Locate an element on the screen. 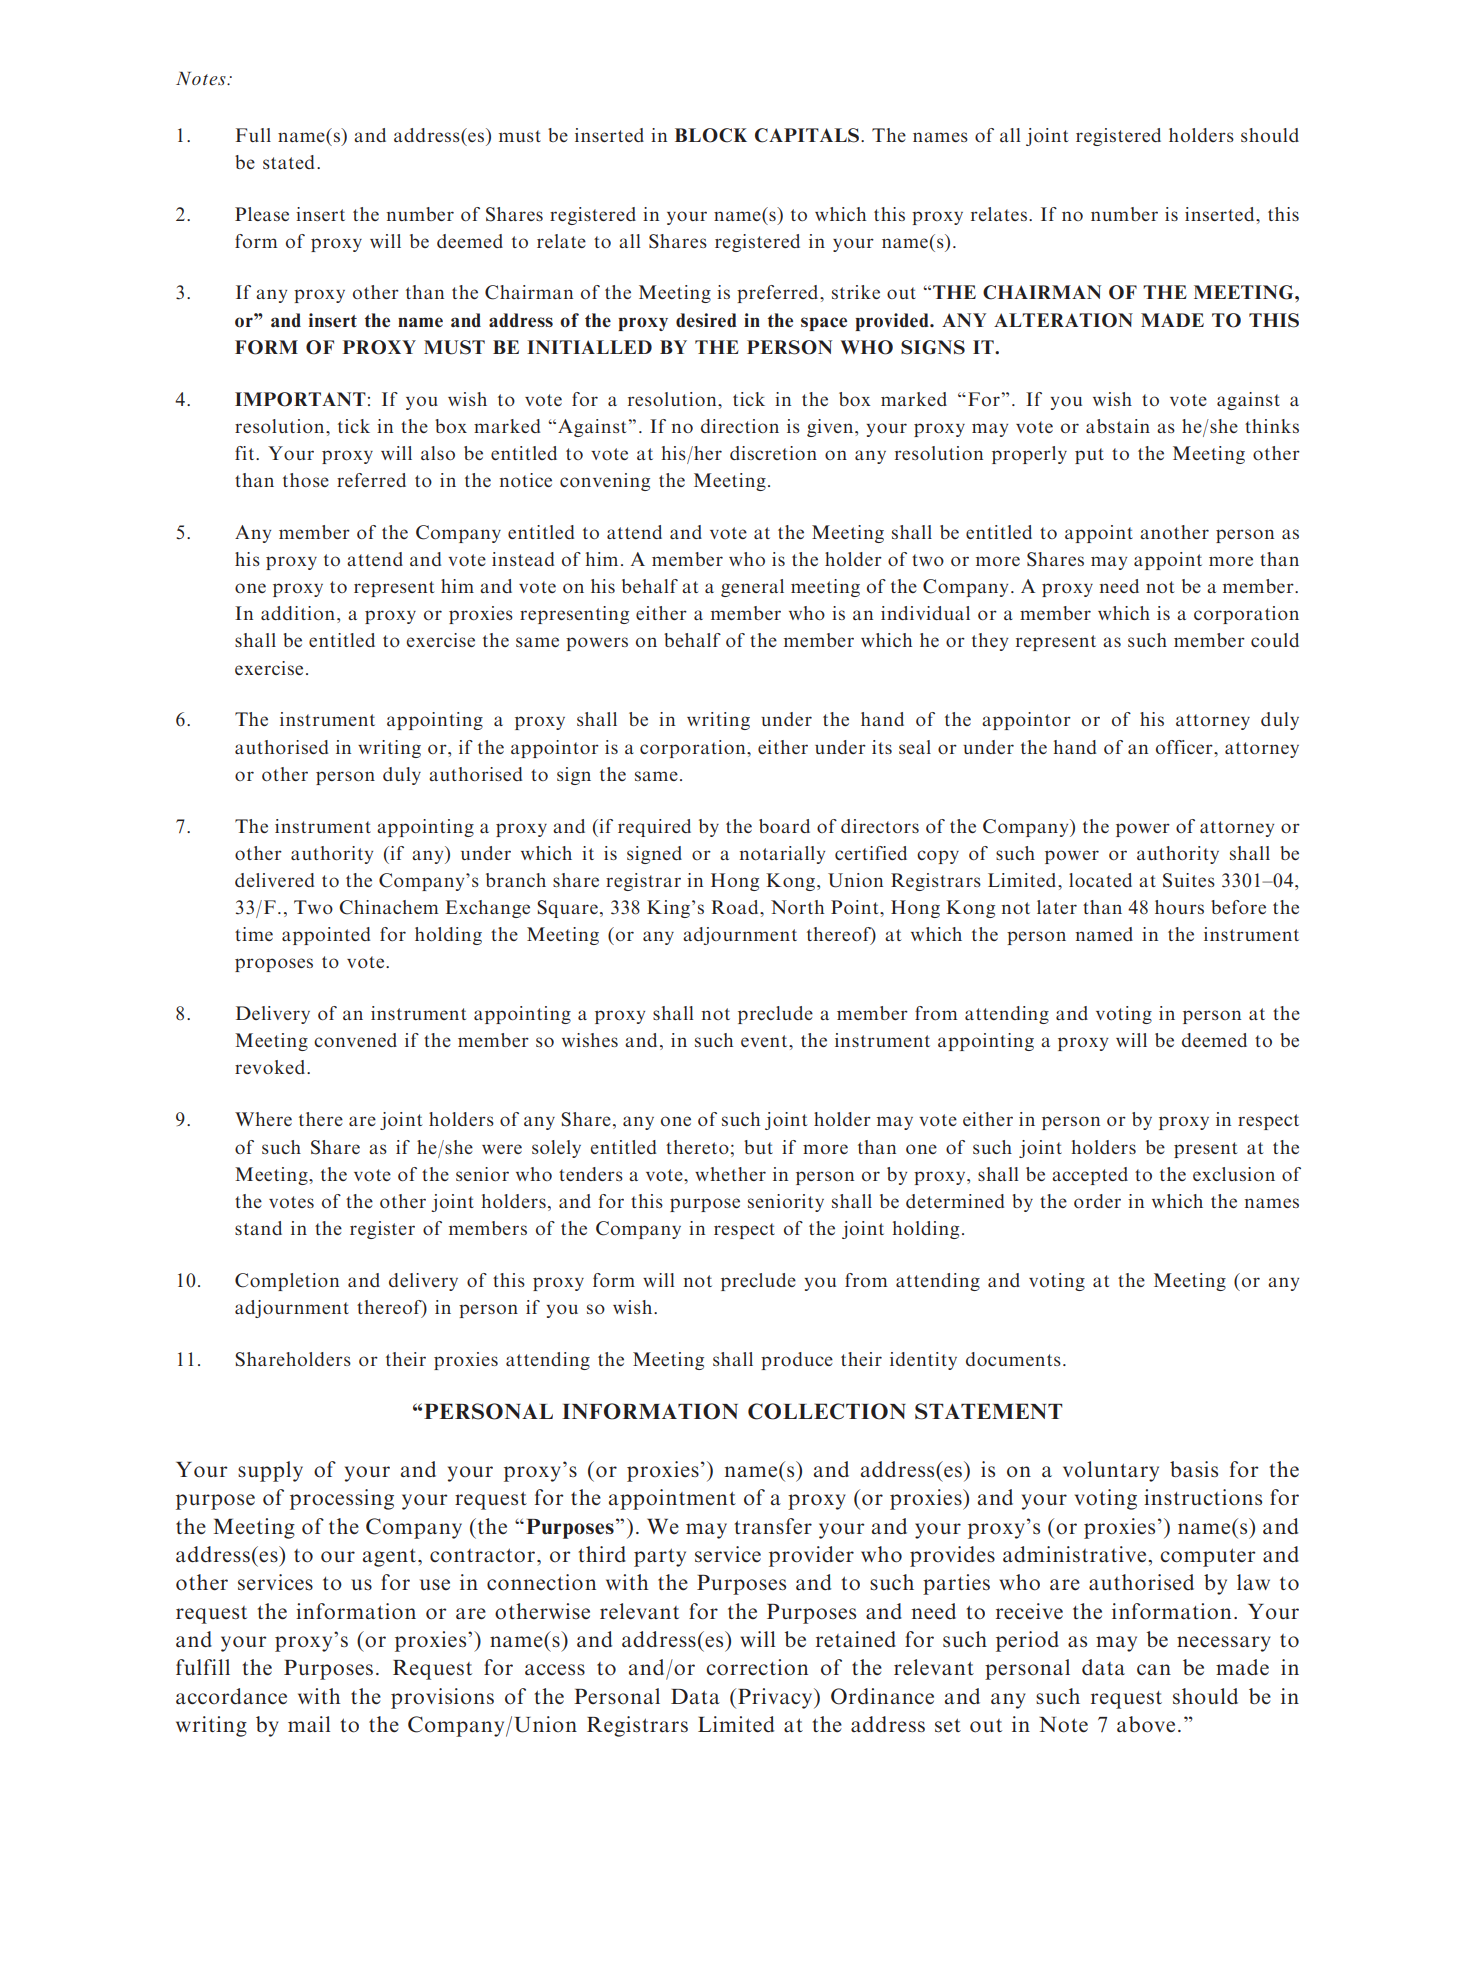 The image size is (1477, 1967). ALTERATION is located at coordinates (1063, 320).
